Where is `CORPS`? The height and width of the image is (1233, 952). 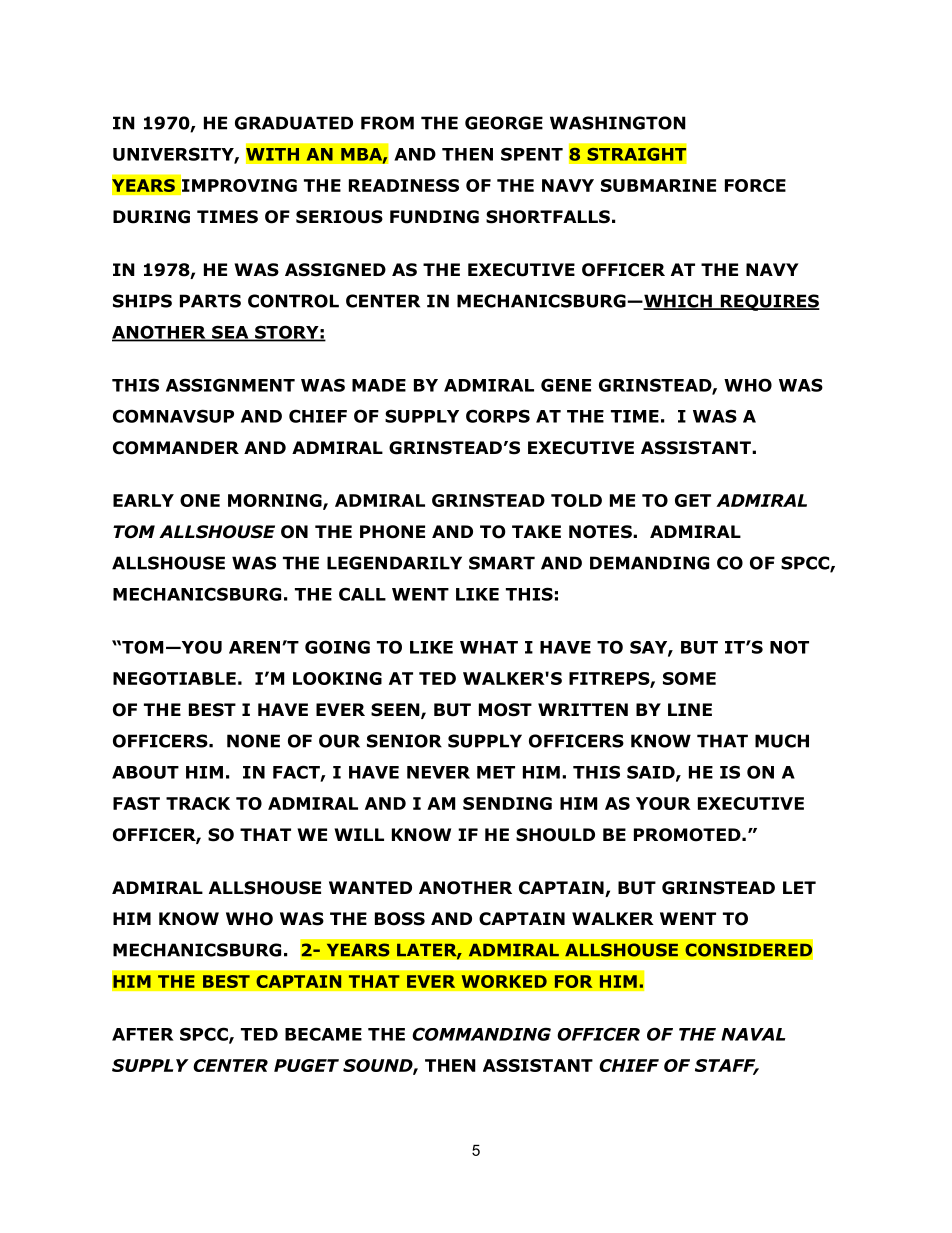
CORPS is located at coordinates (498, 416).
